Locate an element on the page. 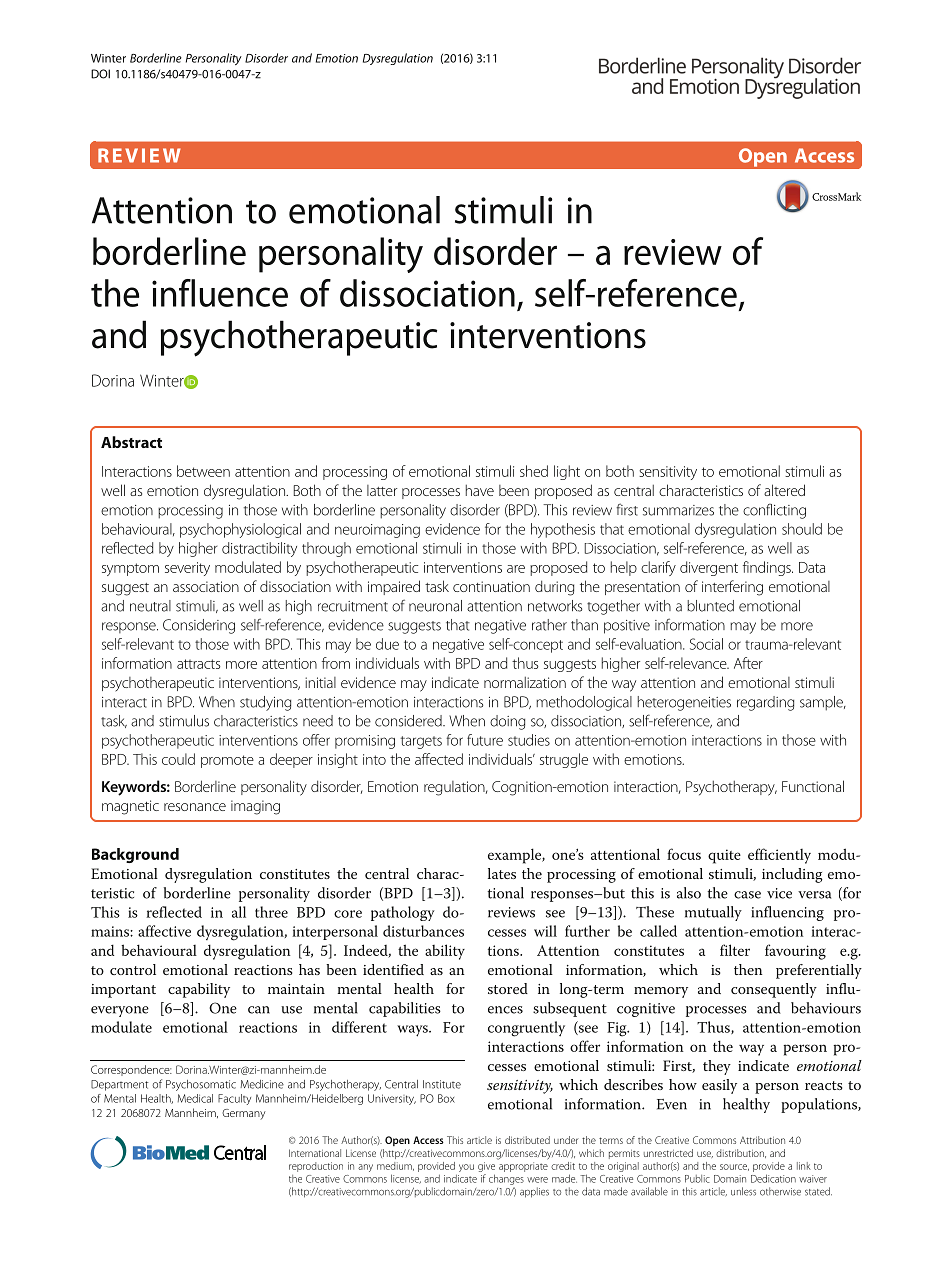 The image size is (952, 1265). disturbances is located at coordinates (423, 931).
